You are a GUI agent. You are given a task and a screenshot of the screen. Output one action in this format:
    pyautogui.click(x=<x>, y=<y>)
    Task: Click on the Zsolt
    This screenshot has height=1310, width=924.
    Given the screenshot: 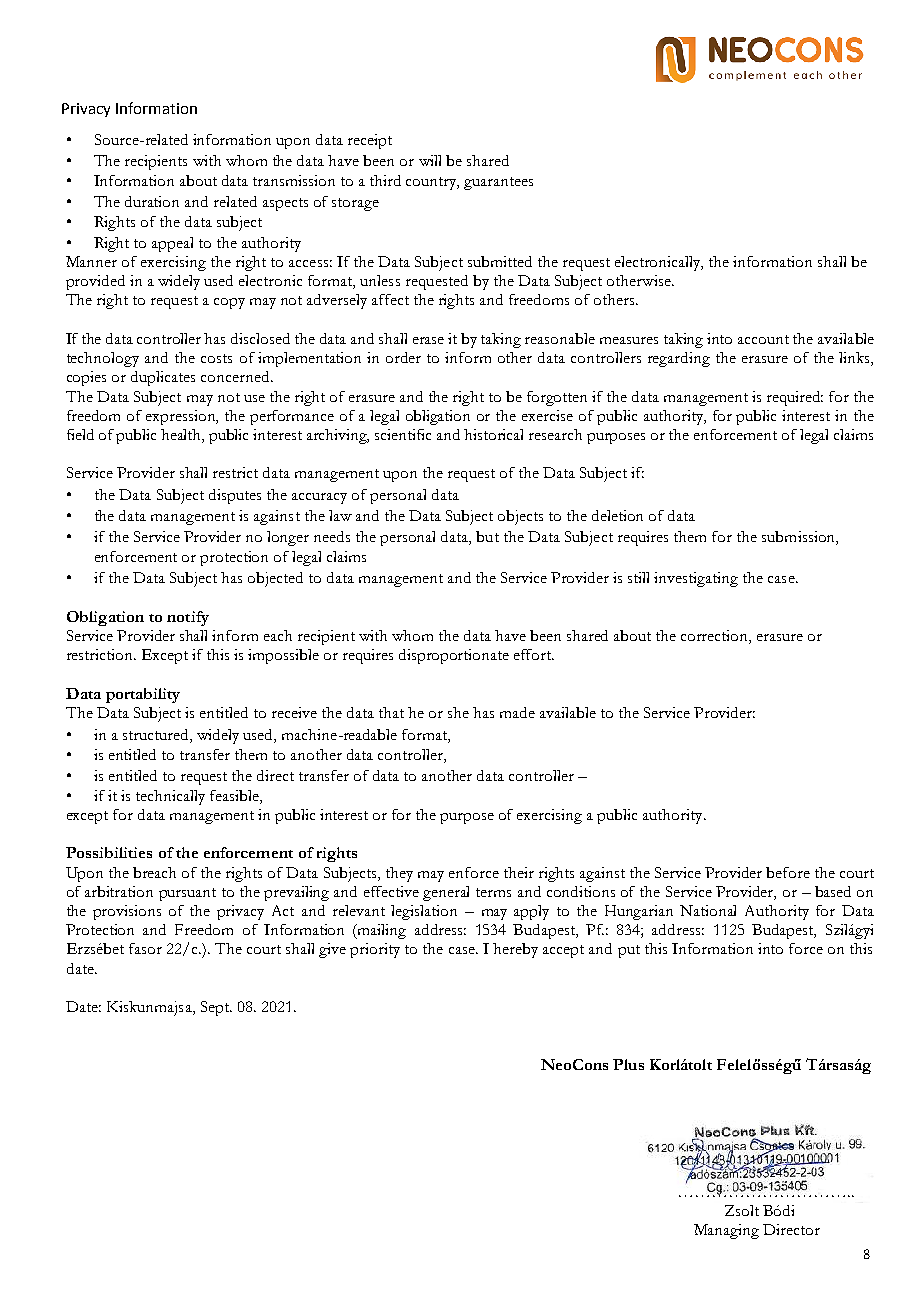 What is the action you would take?
    pyautogui.click(x=742, y=1210)
